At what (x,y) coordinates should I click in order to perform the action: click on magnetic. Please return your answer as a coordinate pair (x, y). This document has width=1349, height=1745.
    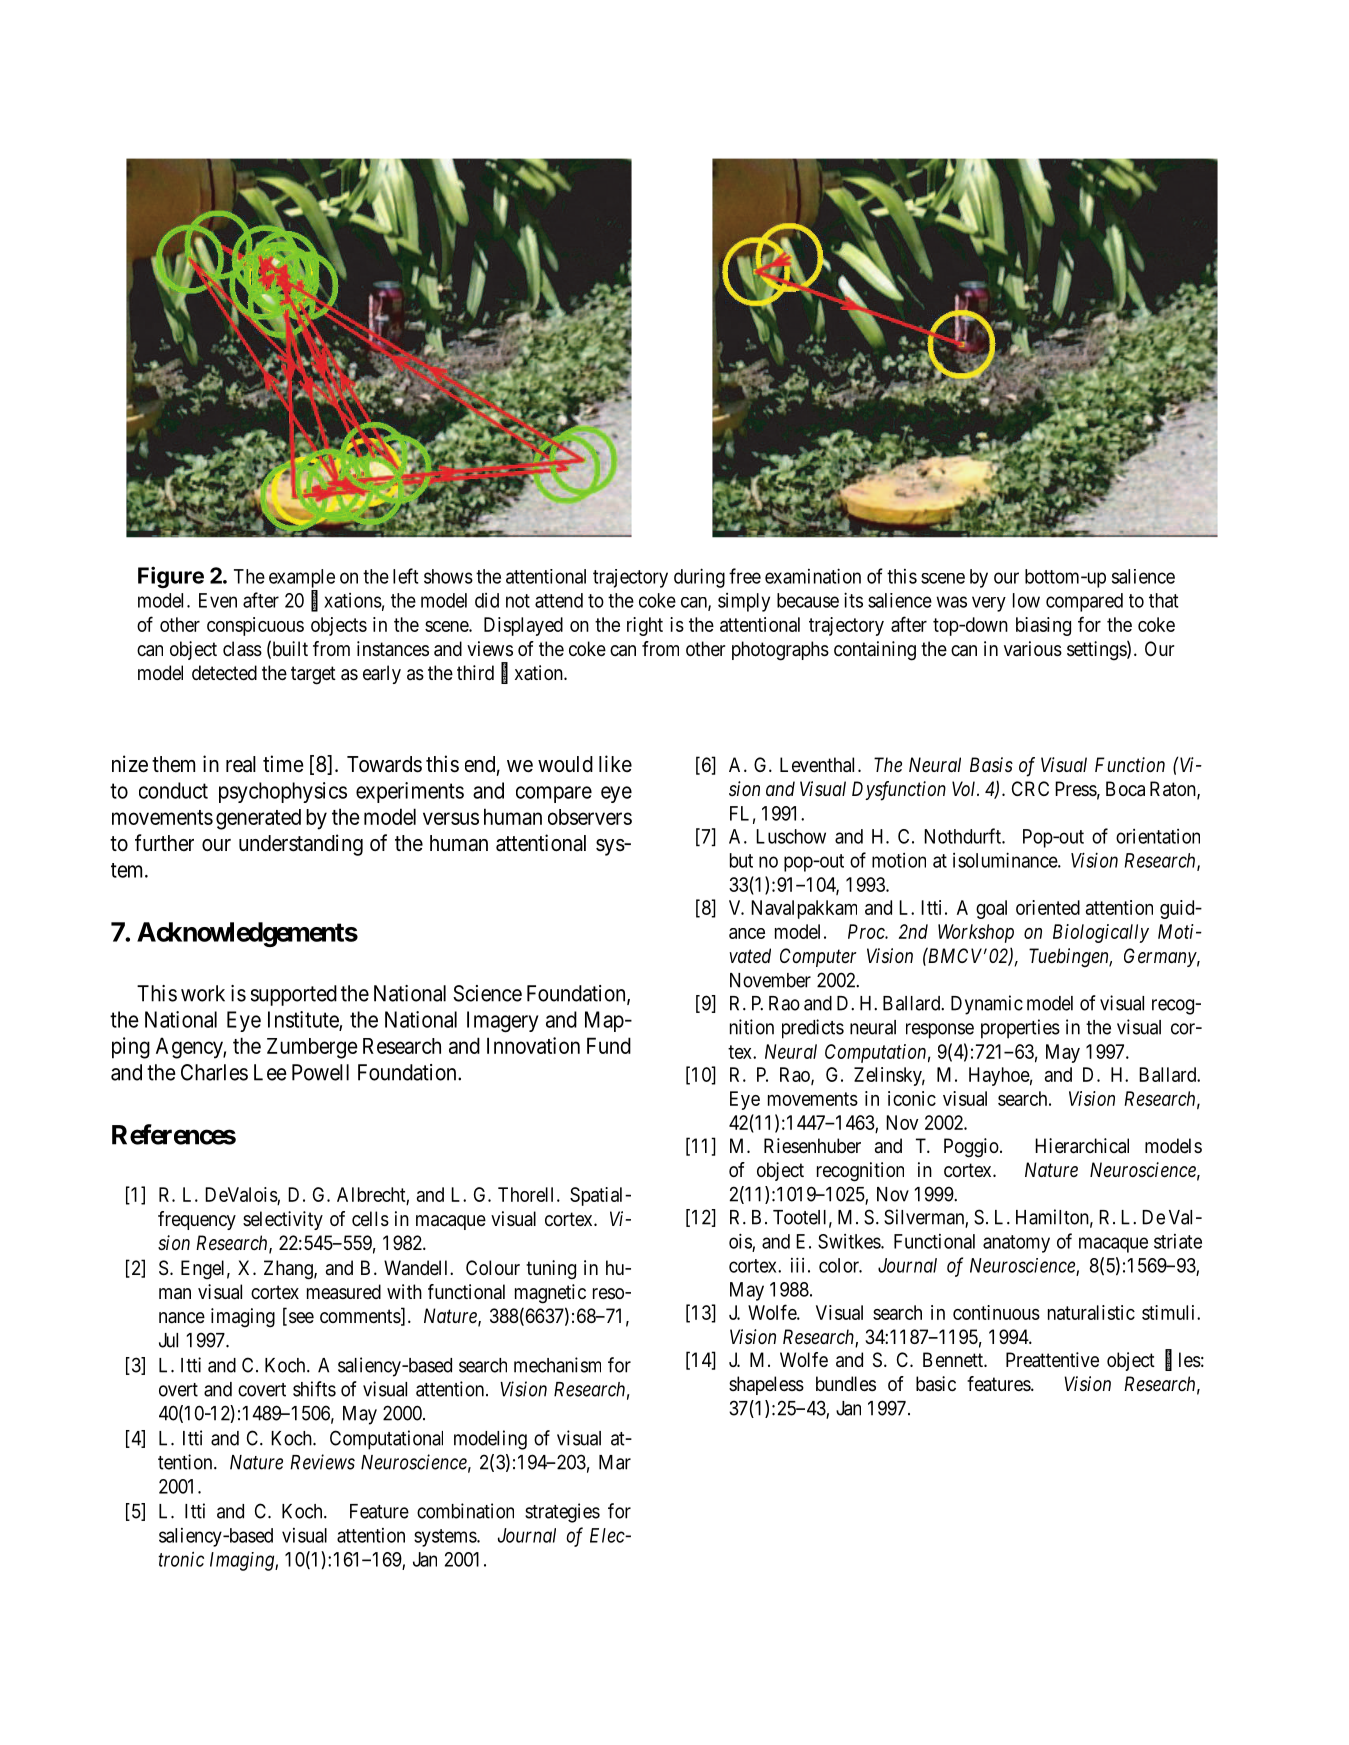
    Looking at the image, I should click on (550, 1294).
